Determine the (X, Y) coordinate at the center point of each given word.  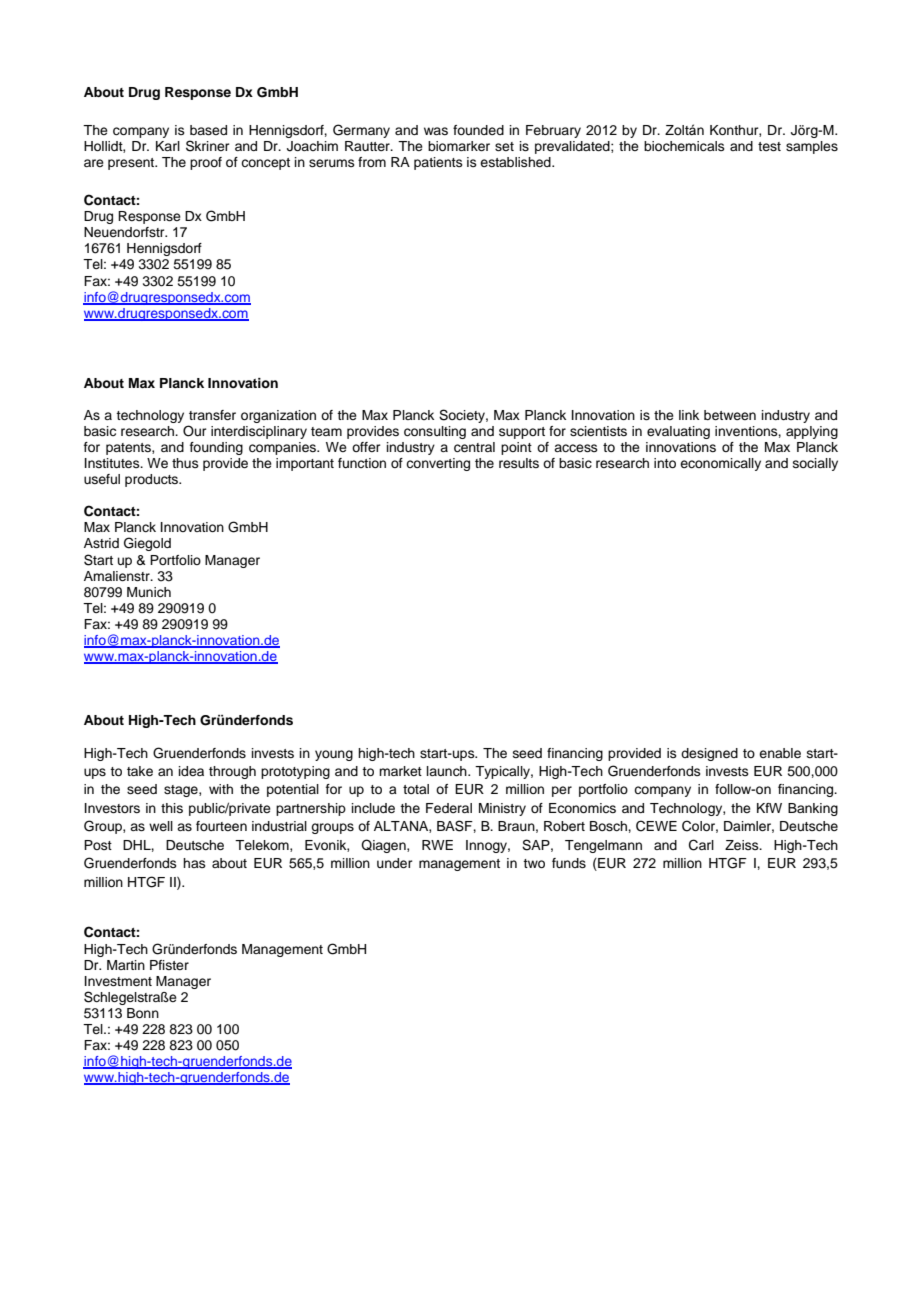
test (769, 146)
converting (438, 464)
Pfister (169, 965)
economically (720, 464)
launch (448, 771)
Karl (168, 146)
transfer (212, 415)
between (730, 415)
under (395, 863)
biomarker (459, 146)
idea (191, 771)
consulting (435, 432)
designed (709, 754)
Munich (149, 592)
